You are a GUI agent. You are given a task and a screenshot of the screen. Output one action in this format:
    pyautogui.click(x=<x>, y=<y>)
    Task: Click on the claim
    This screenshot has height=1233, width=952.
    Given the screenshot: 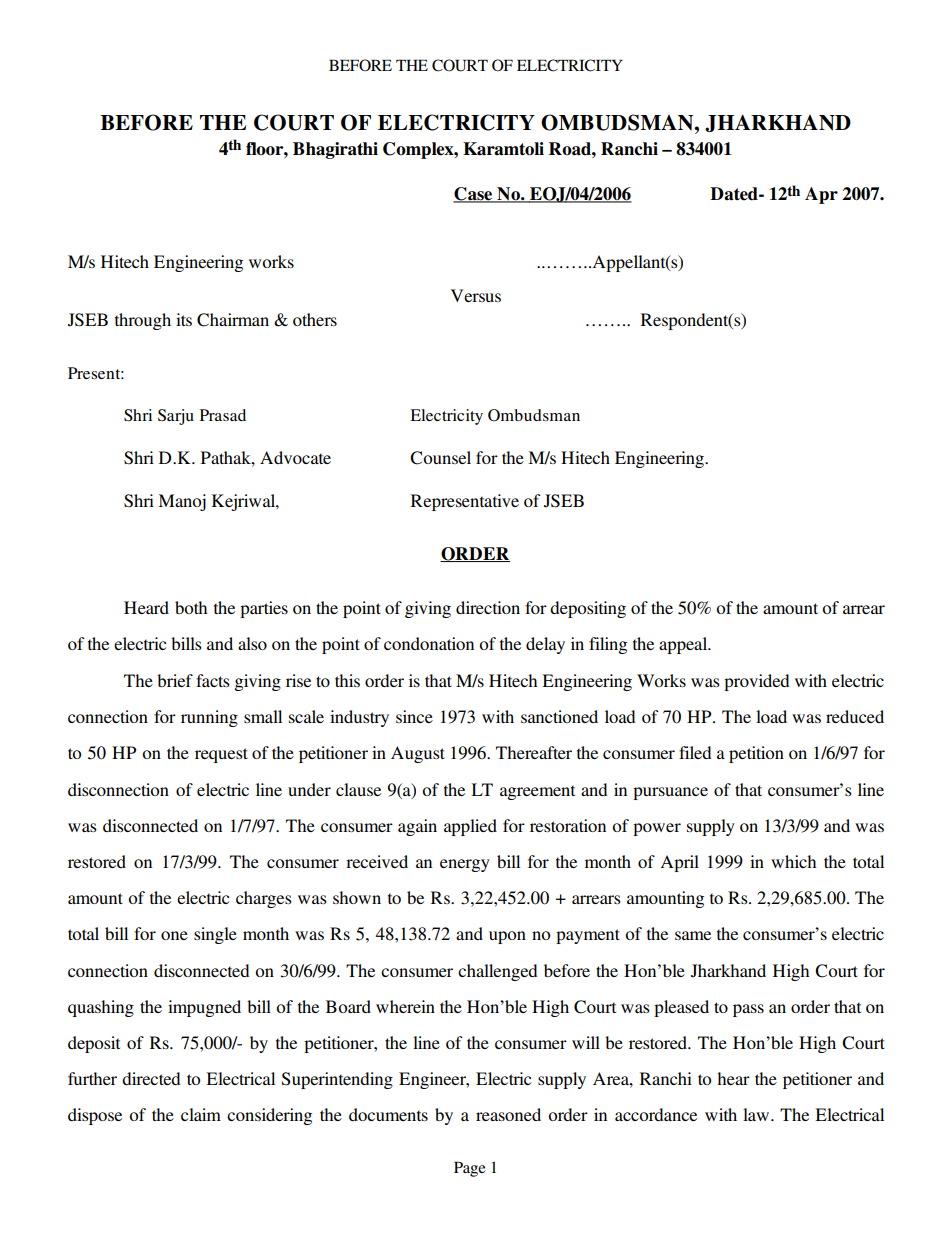 What is the action you would take?
    pyautogui.click(x=201, y=1114)
